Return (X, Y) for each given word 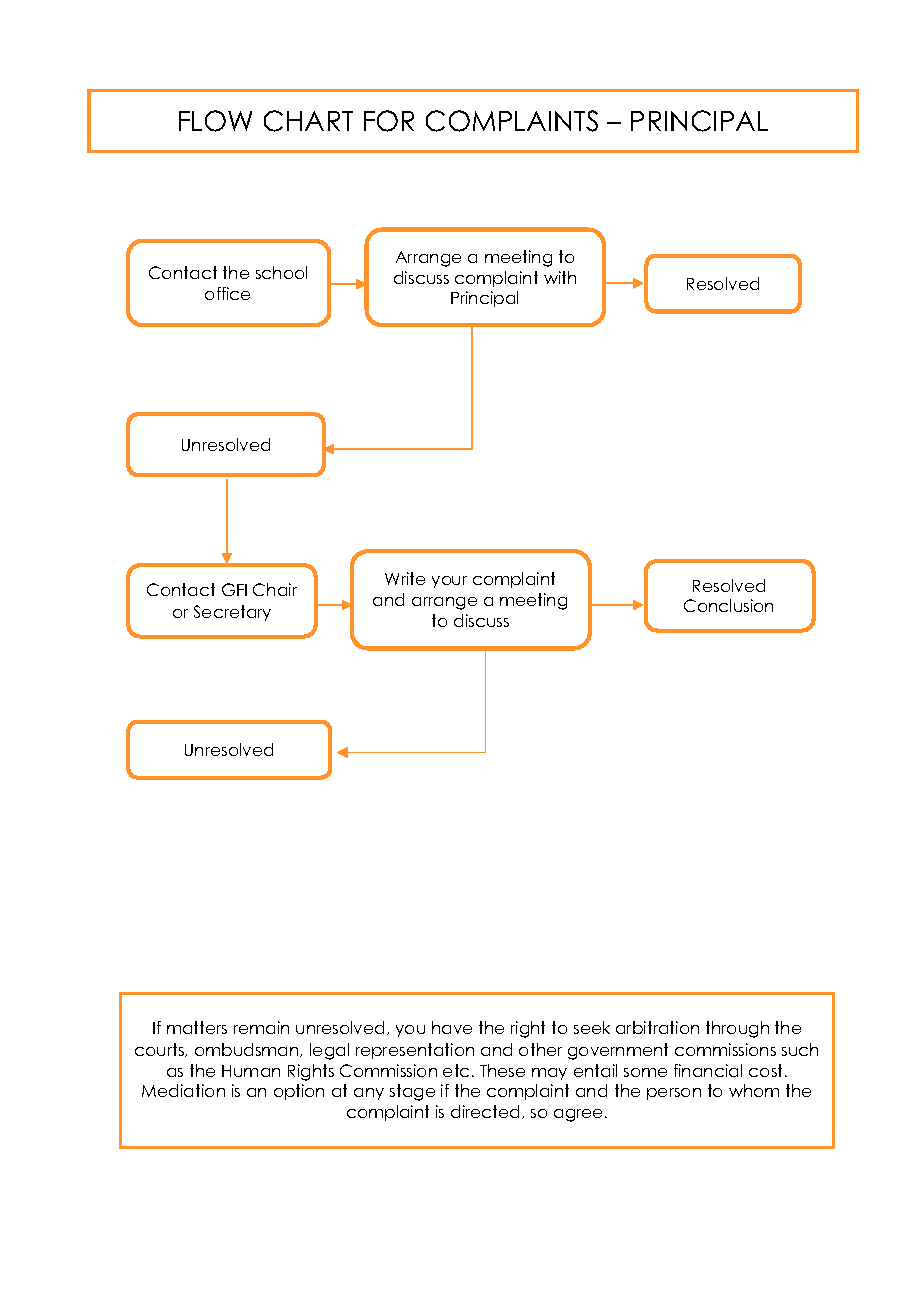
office (227, 293)
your (449, 582)
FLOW (215, 121)
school (281, 272)
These (502, 1070)
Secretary (232, 613)
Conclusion (728, 605)
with (560, 277)
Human (251, 1071)
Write (405, 578)
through (737, 1029)
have (452, 1027)
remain (261, 1027)
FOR (389, 121)
